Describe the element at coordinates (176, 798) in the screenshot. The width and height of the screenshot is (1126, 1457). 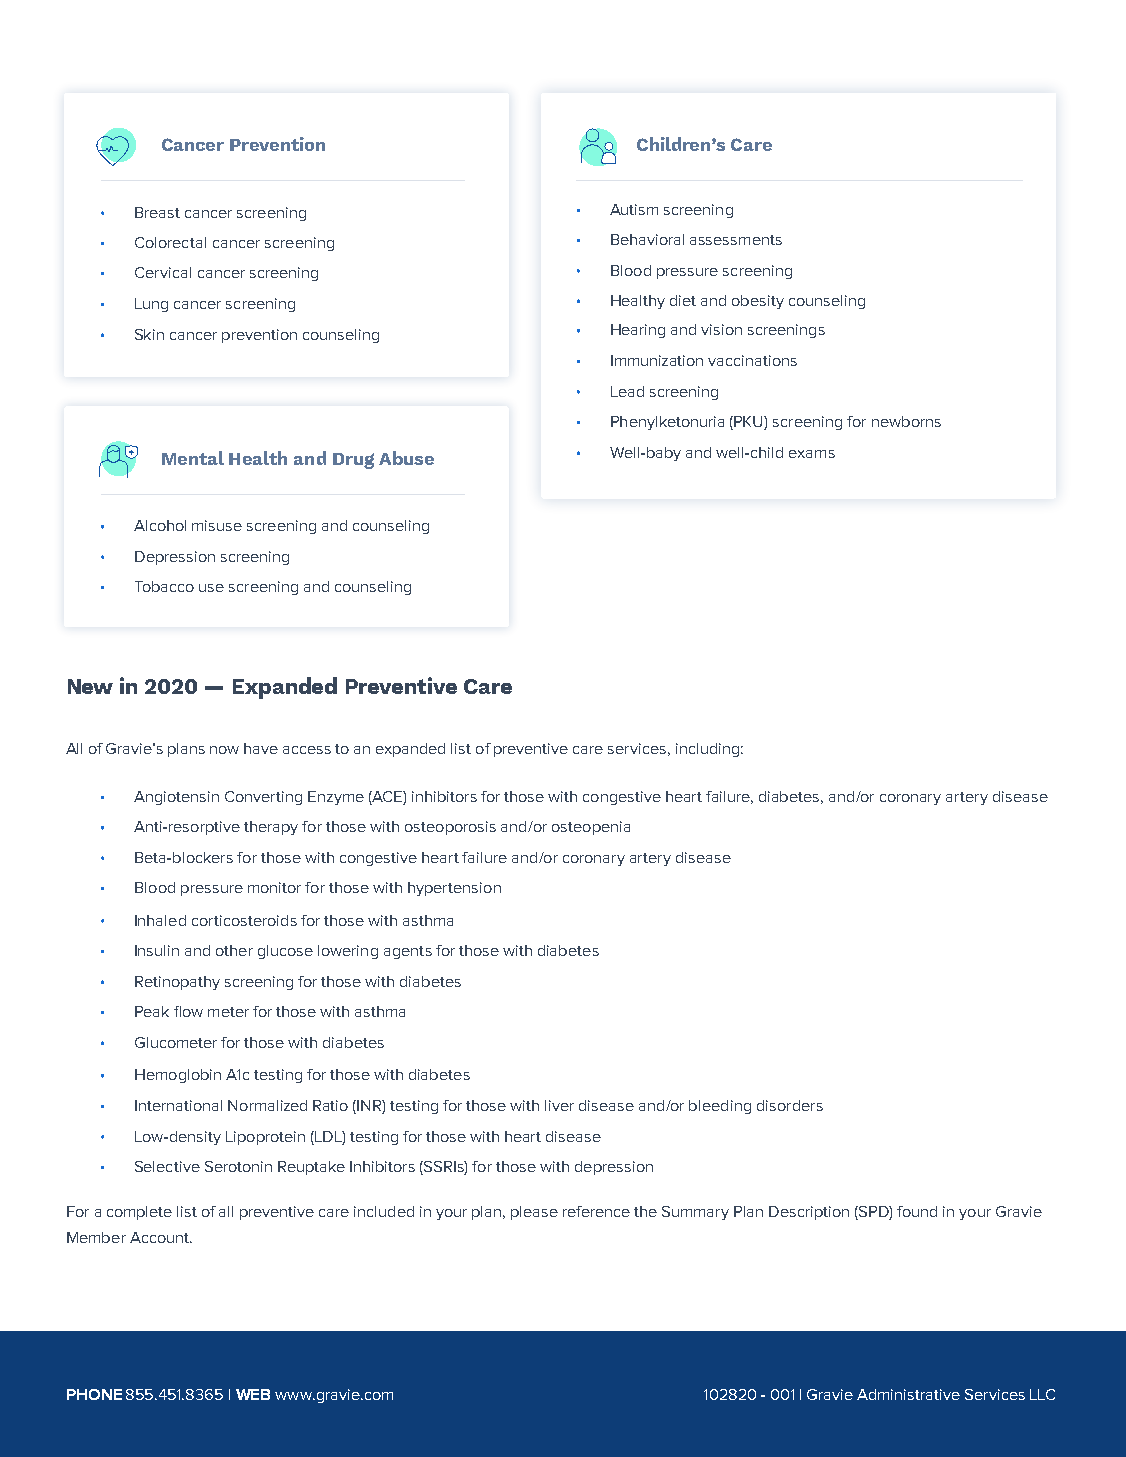
I see `Angiotensin` at that location.
